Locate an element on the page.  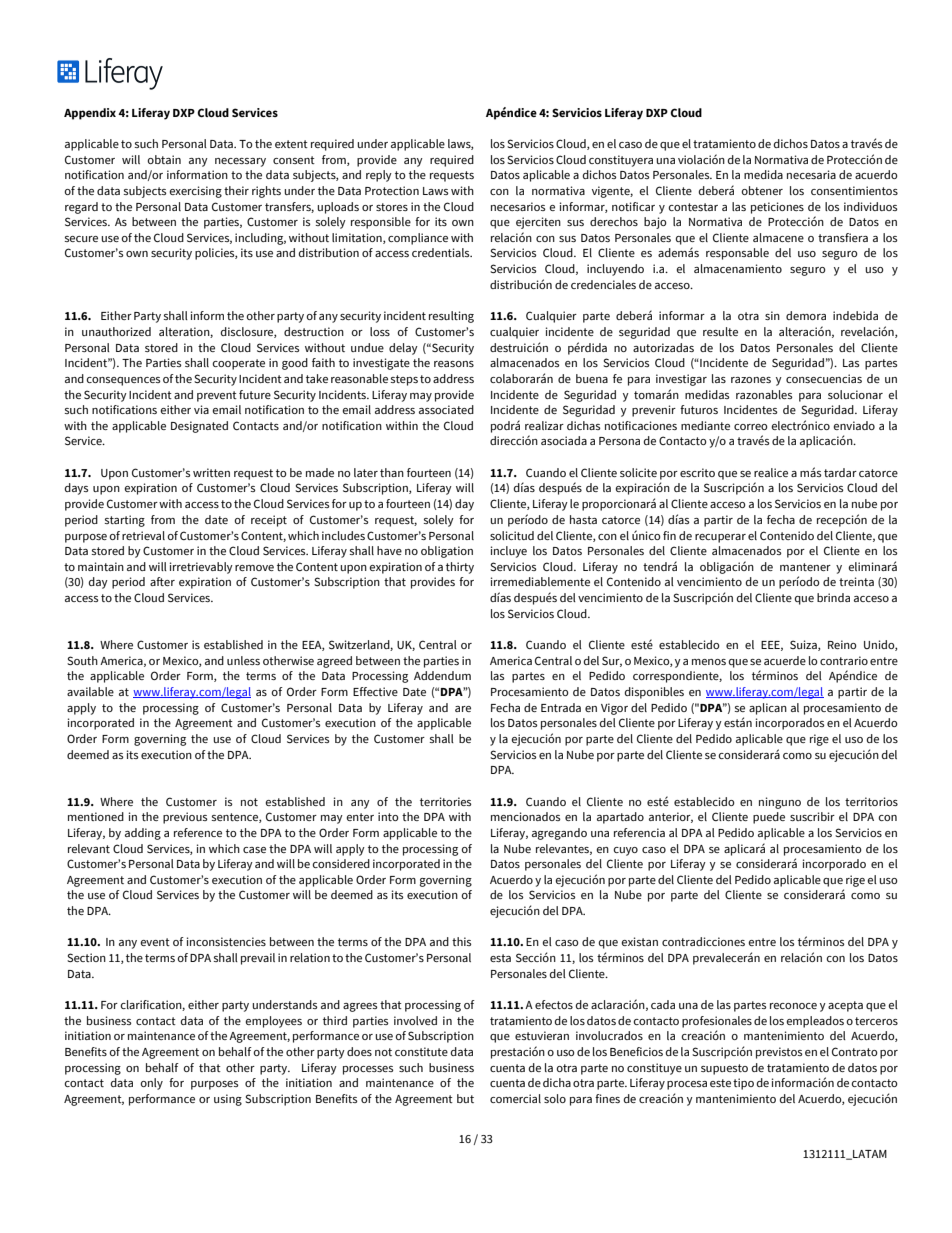
after is located at coordinates (162, 581).
